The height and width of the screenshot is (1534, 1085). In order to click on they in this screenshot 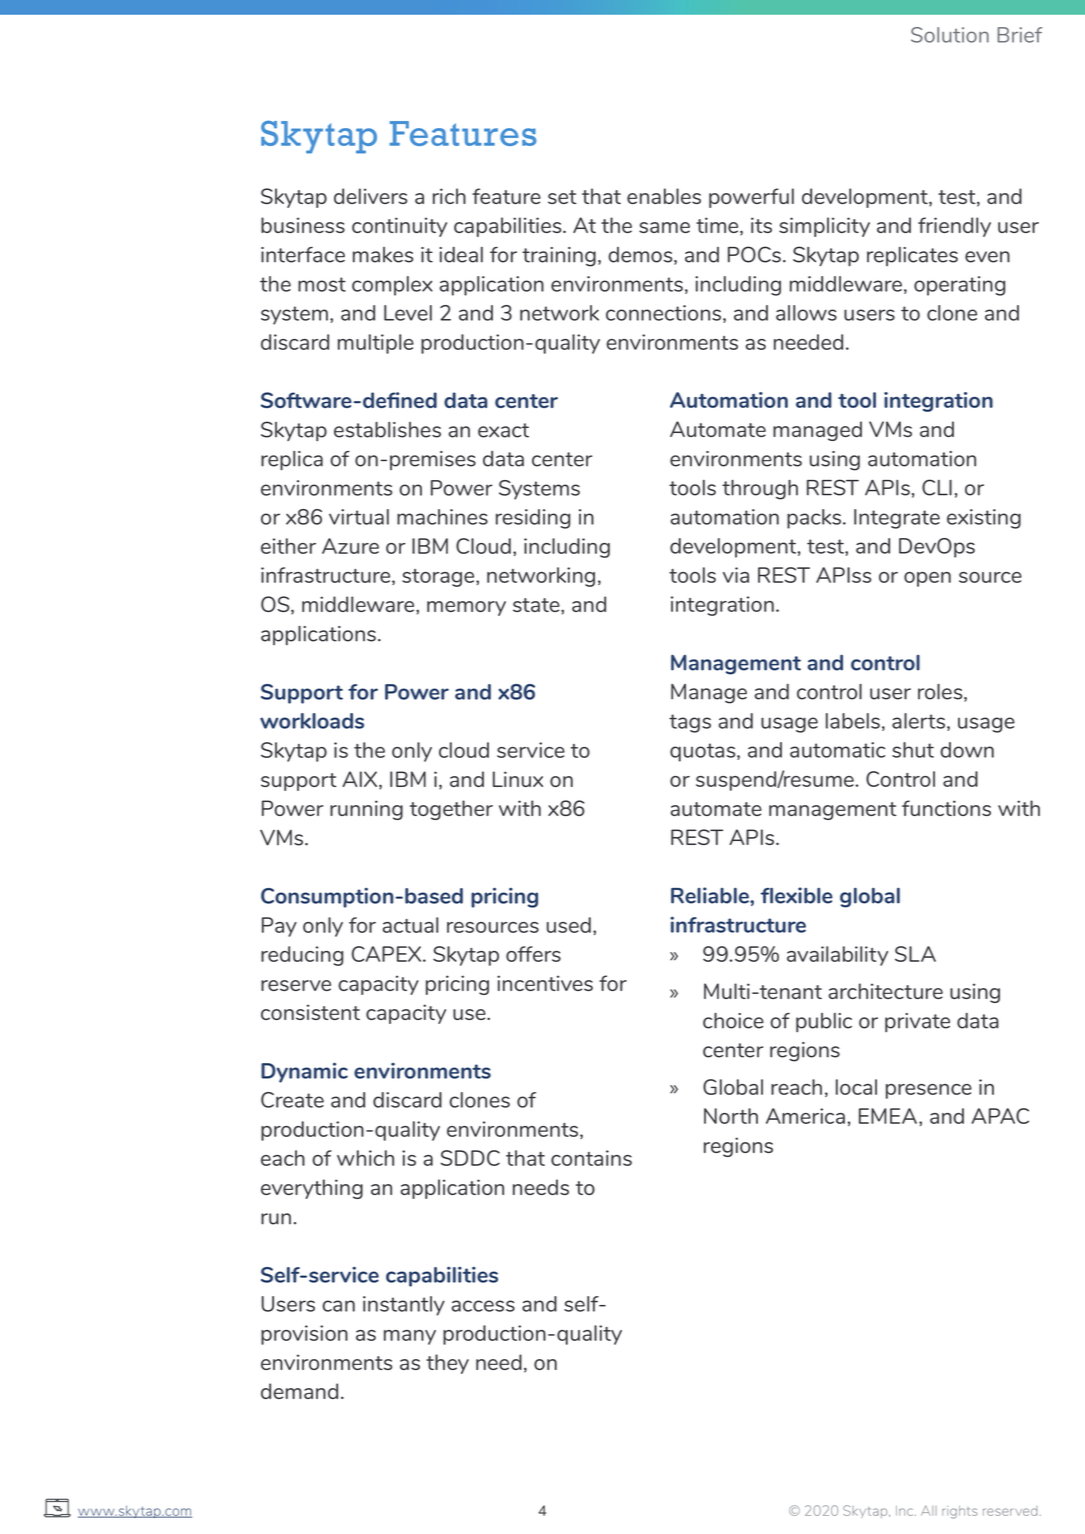, I will do `click(447, 1364)`.
